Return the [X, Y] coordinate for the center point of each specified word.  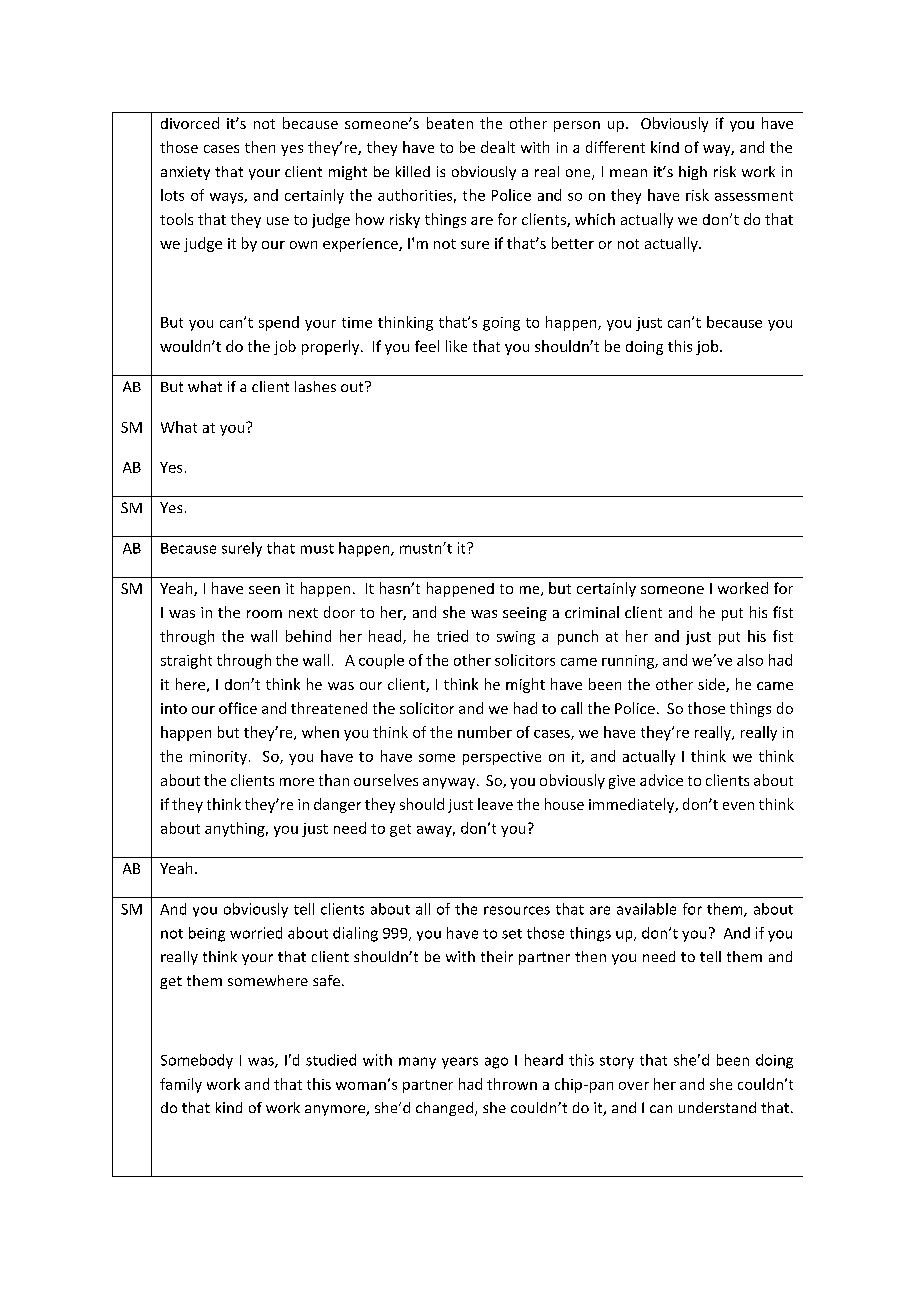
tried [452, 636]
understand [717, 1107]
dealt [498, 147]
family [181, 1085]
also [750, 660]
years [460, 1063]
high [693, 173]
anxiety [185, 173]
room [264, 614]
